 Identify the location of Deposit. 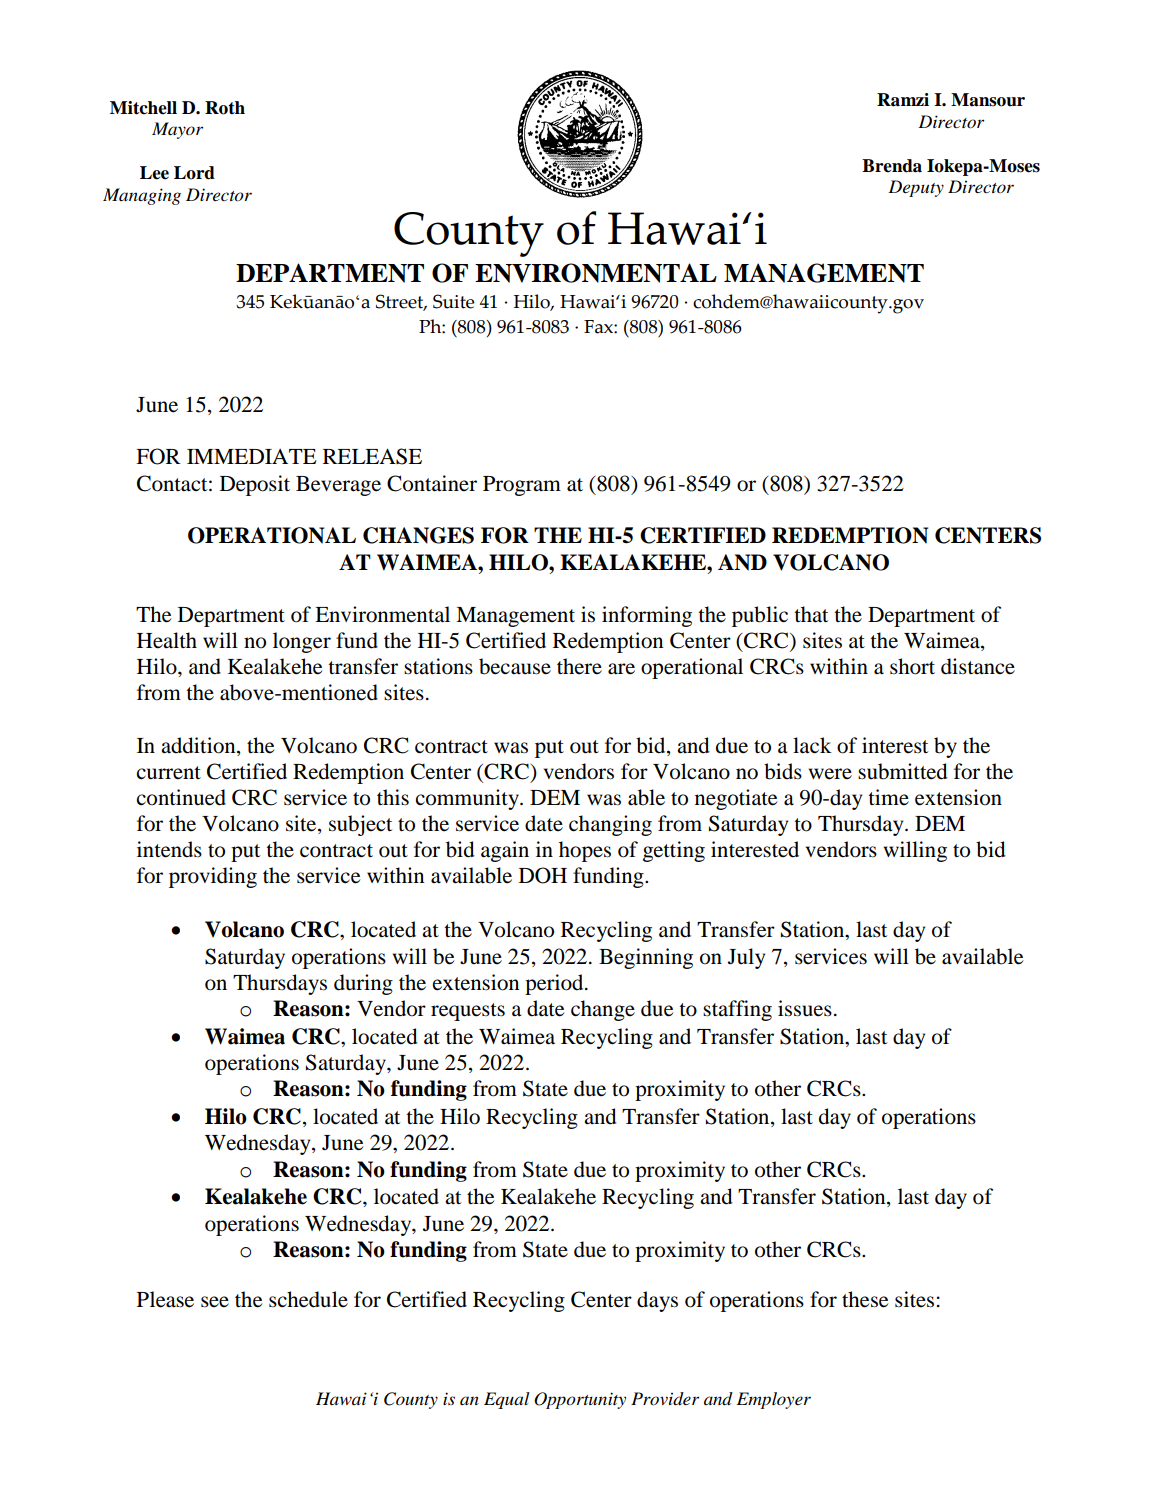
(255, 485).
